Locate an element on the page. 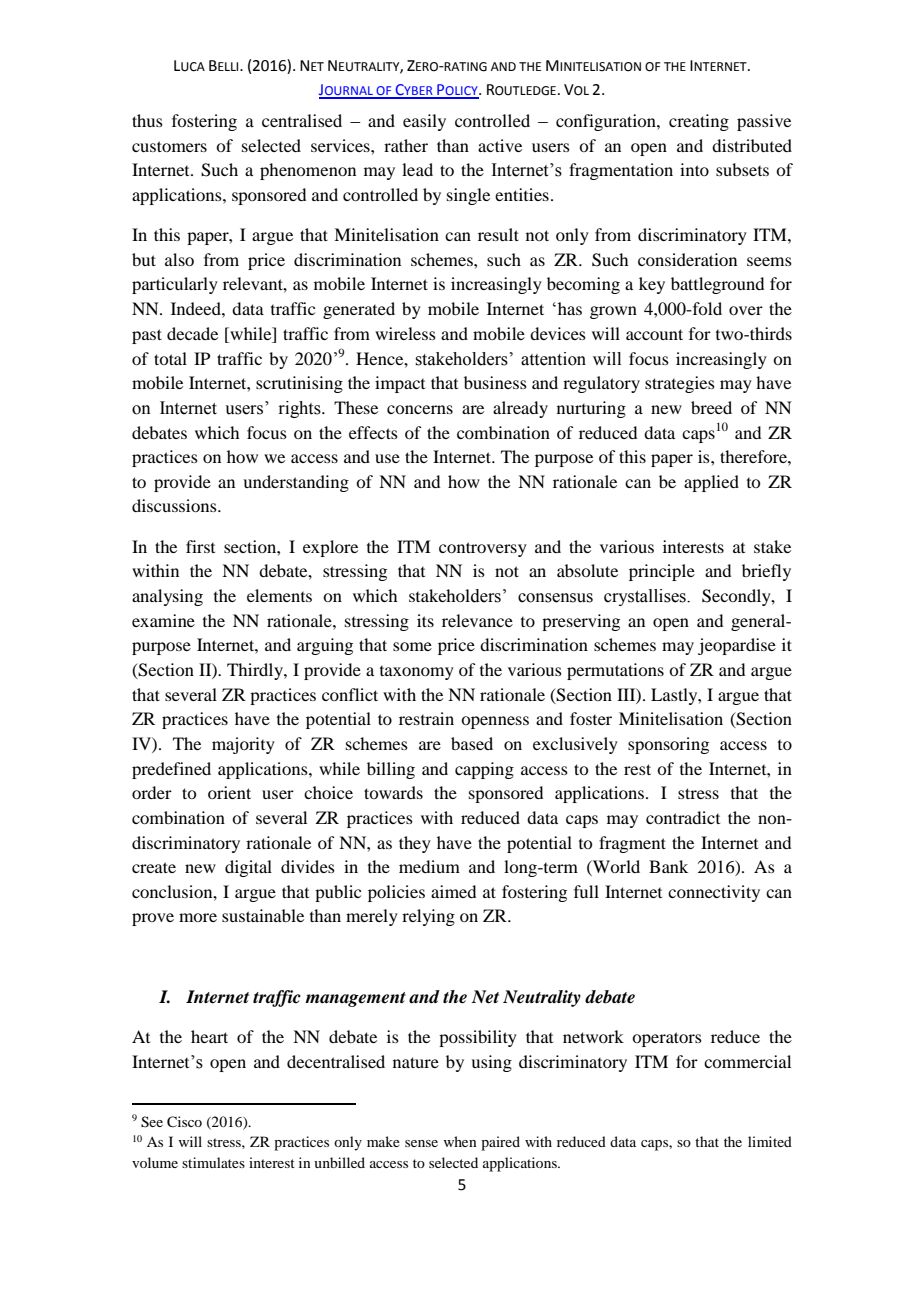  discussions is located at coordinates (175, 505).
